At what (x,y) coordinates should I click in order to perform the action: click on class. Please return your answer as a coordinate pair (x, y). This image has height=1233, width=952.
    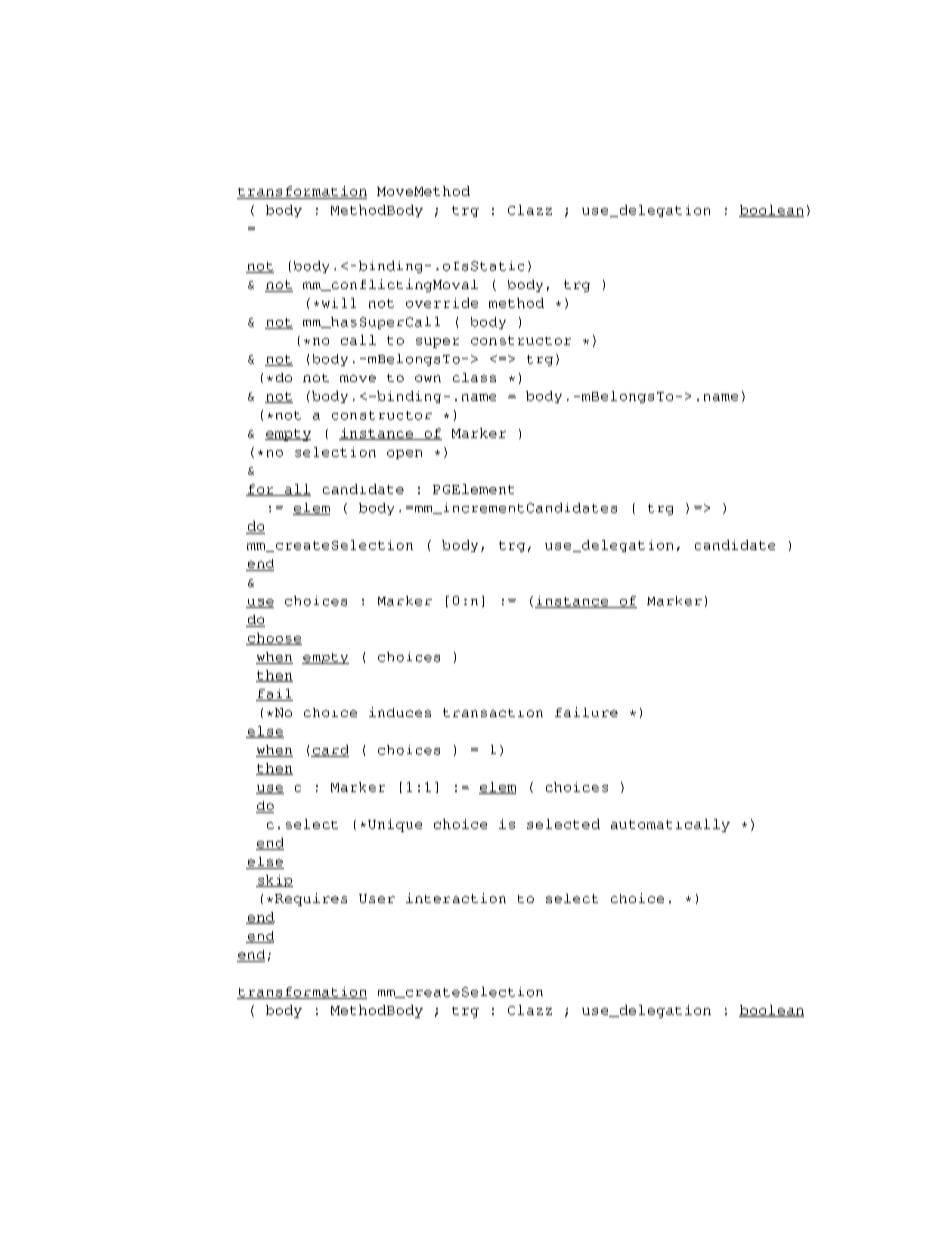
    Looking at the image, I should click on (474, 377).
